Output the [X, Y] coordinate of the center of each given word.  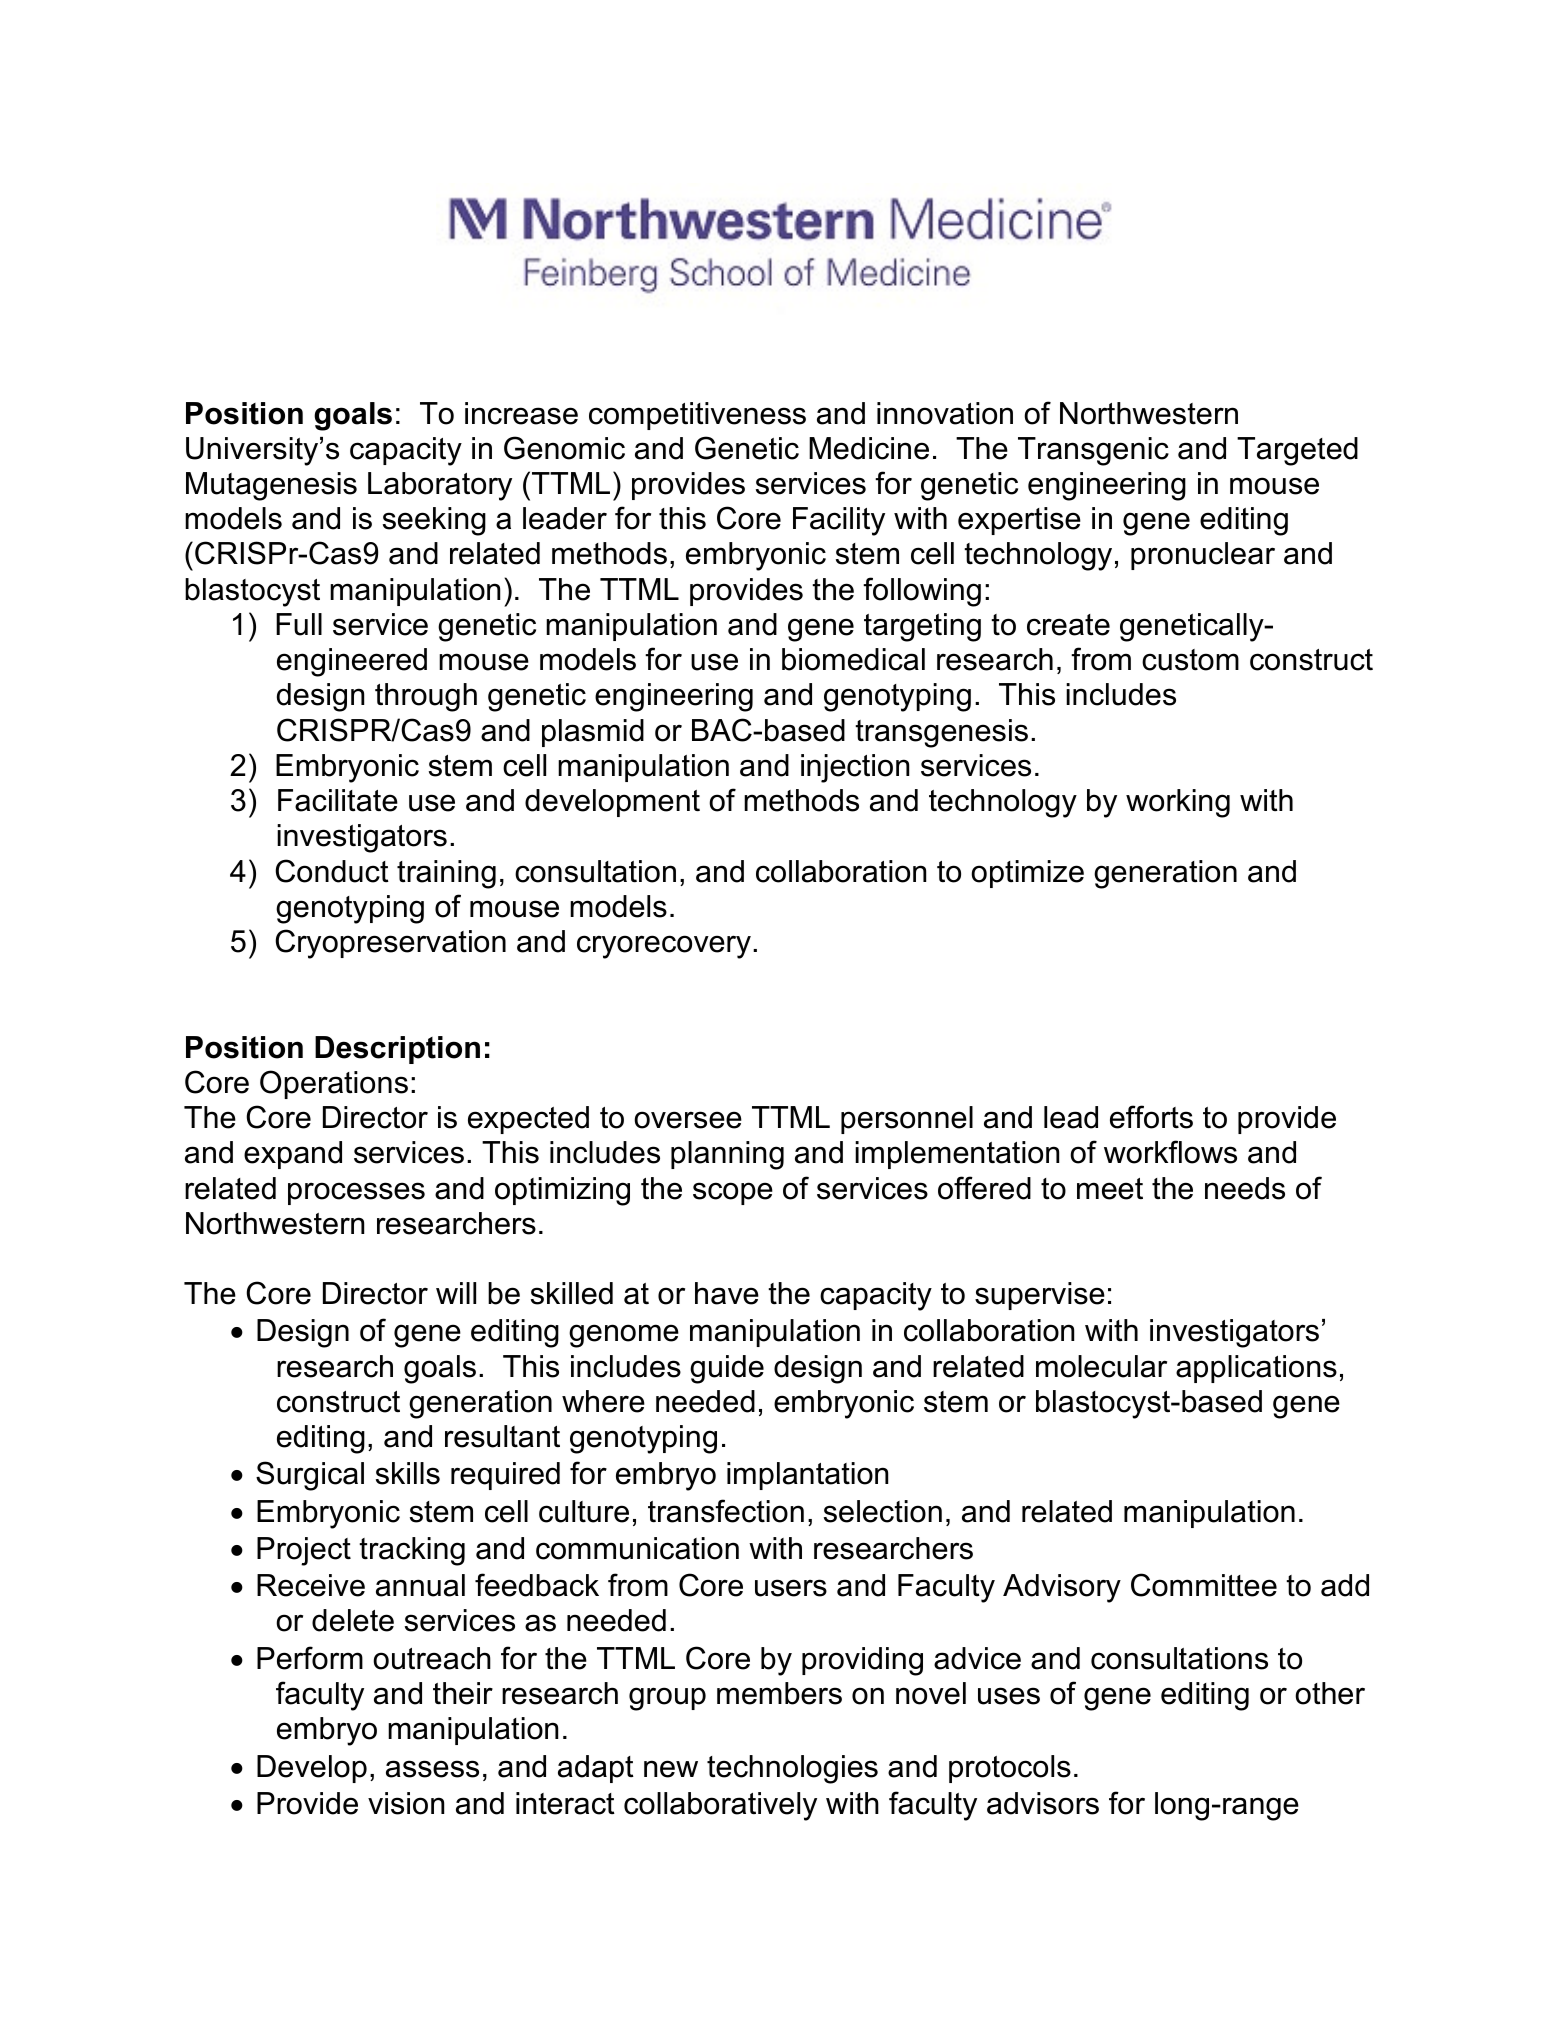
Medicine [869, 448]
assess [432, 1769]
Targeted [1297, 451]
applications [1256, 1369]
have [727, 1293]
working [1178, 803]
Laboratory [440, 486]
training [446, 874]
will [456, 1293]
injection [855, 768]
